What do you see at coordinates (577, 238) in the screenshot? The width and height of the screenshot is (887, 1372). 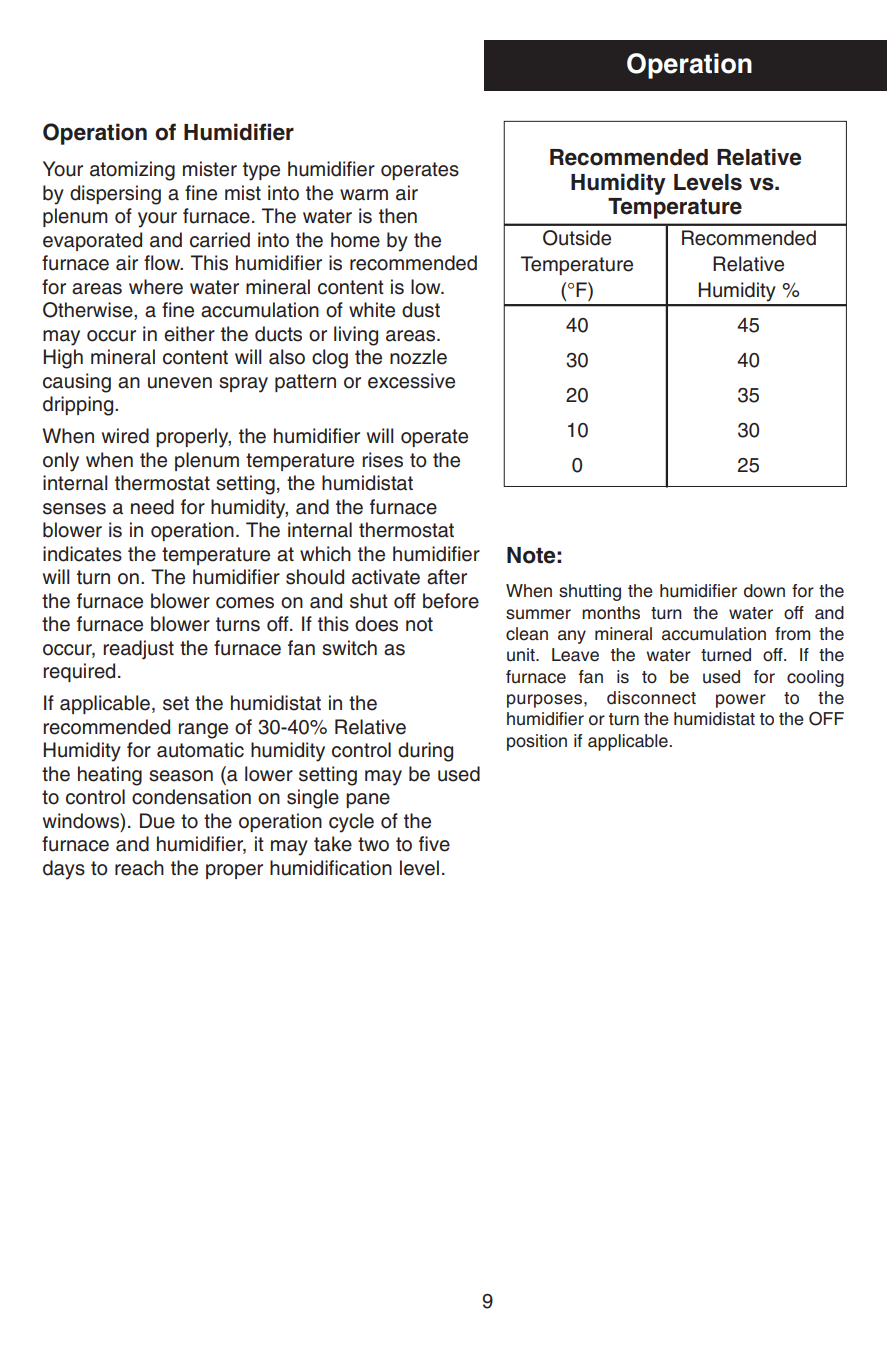 I see `Outside` at bounding box center [577, 238].
